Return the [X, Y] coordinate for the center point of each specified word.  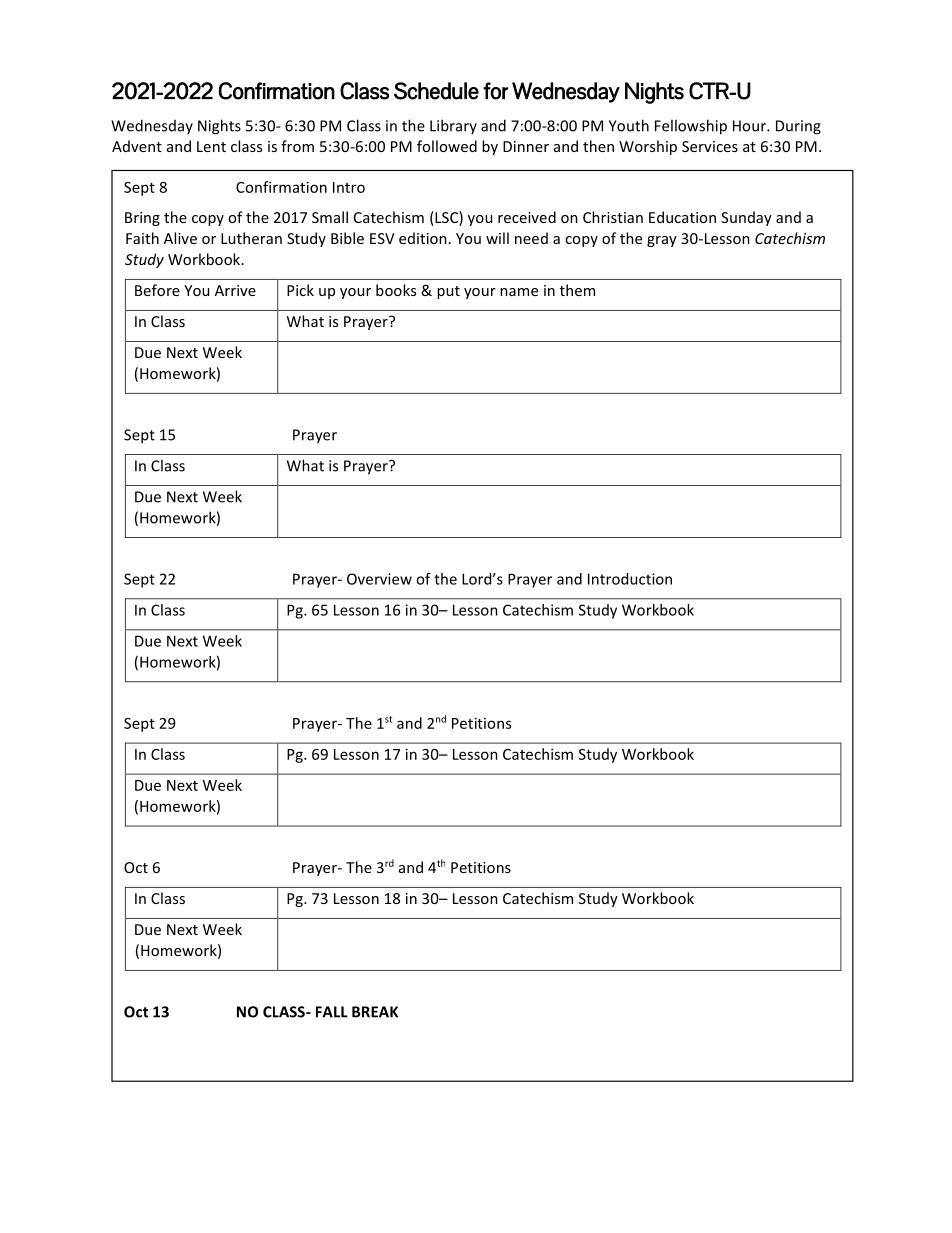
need [531, 238]
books [396, 290]
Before [157, 290]
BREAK [375, 1012]
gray [662, 241]
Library [453, 126]
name [519, 292]
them [577, 290]
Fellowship [691, 127]
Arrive [235, 290]
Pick [300, 290]
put [448, 292]
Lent [211, 146]
